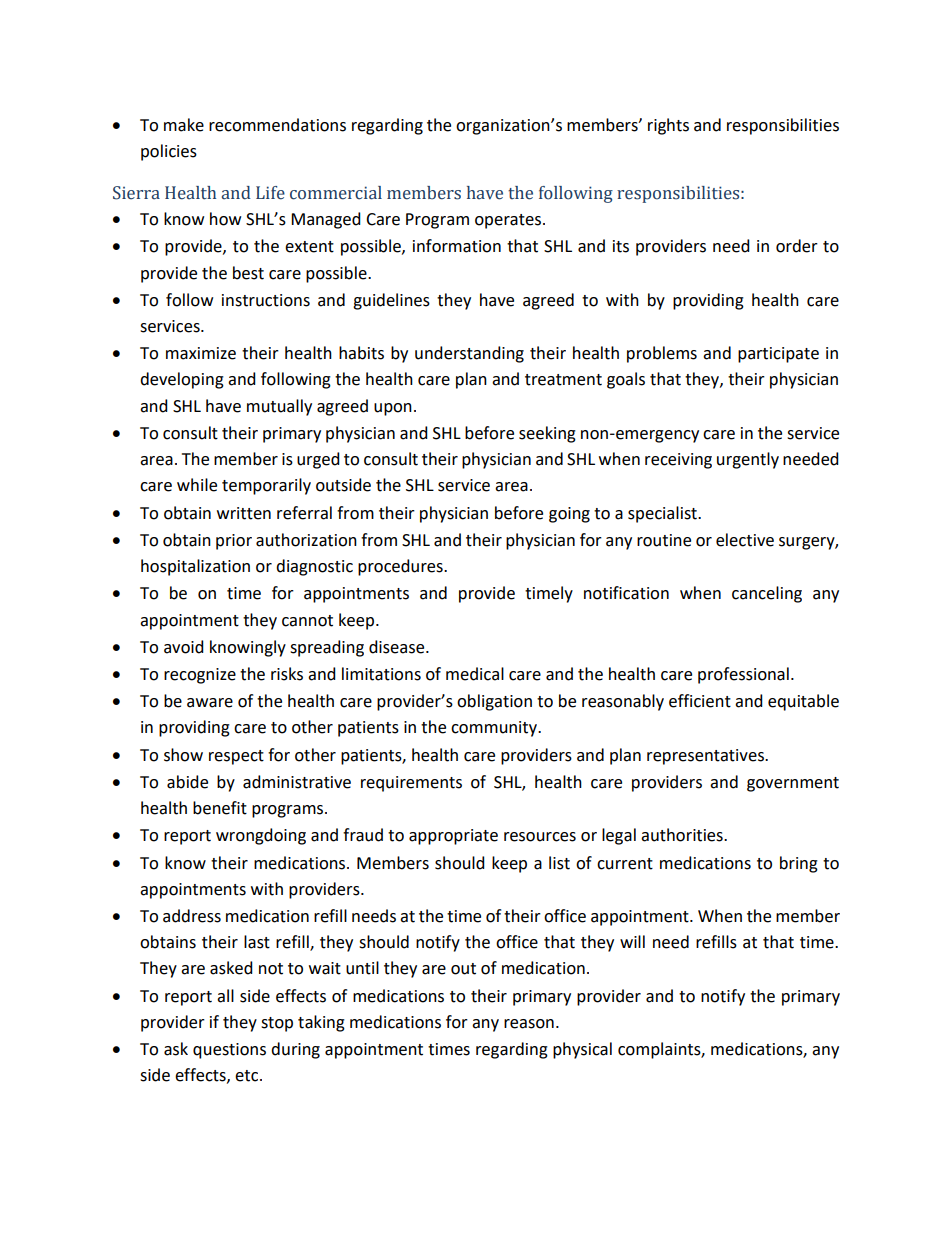 Image resolution: width=952 pixels, height=1233 pixels. I want to click on elective, so click(745, 540).
